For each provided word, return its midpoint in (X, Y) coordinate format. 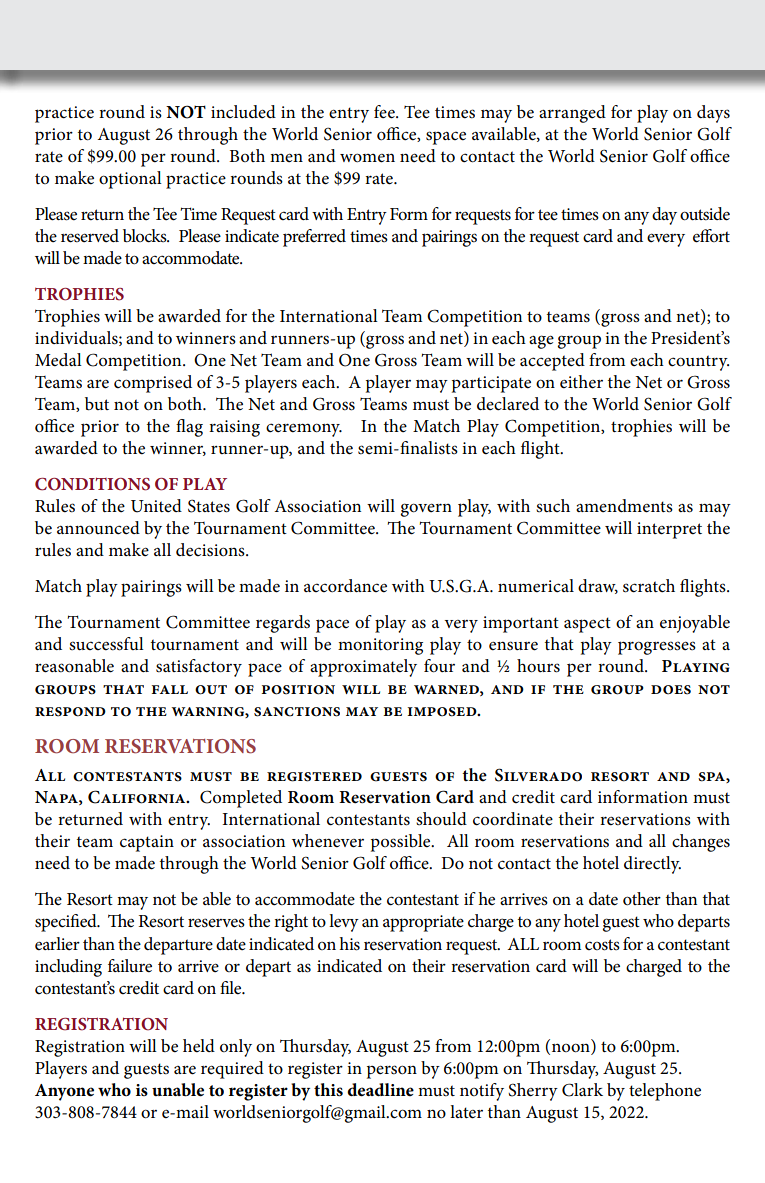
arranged (572, 114)
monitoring (380, 646)
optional (130, 180)
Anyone (64, 1092)
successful (106, 644)
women (367, 158)
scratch (649, 586)
